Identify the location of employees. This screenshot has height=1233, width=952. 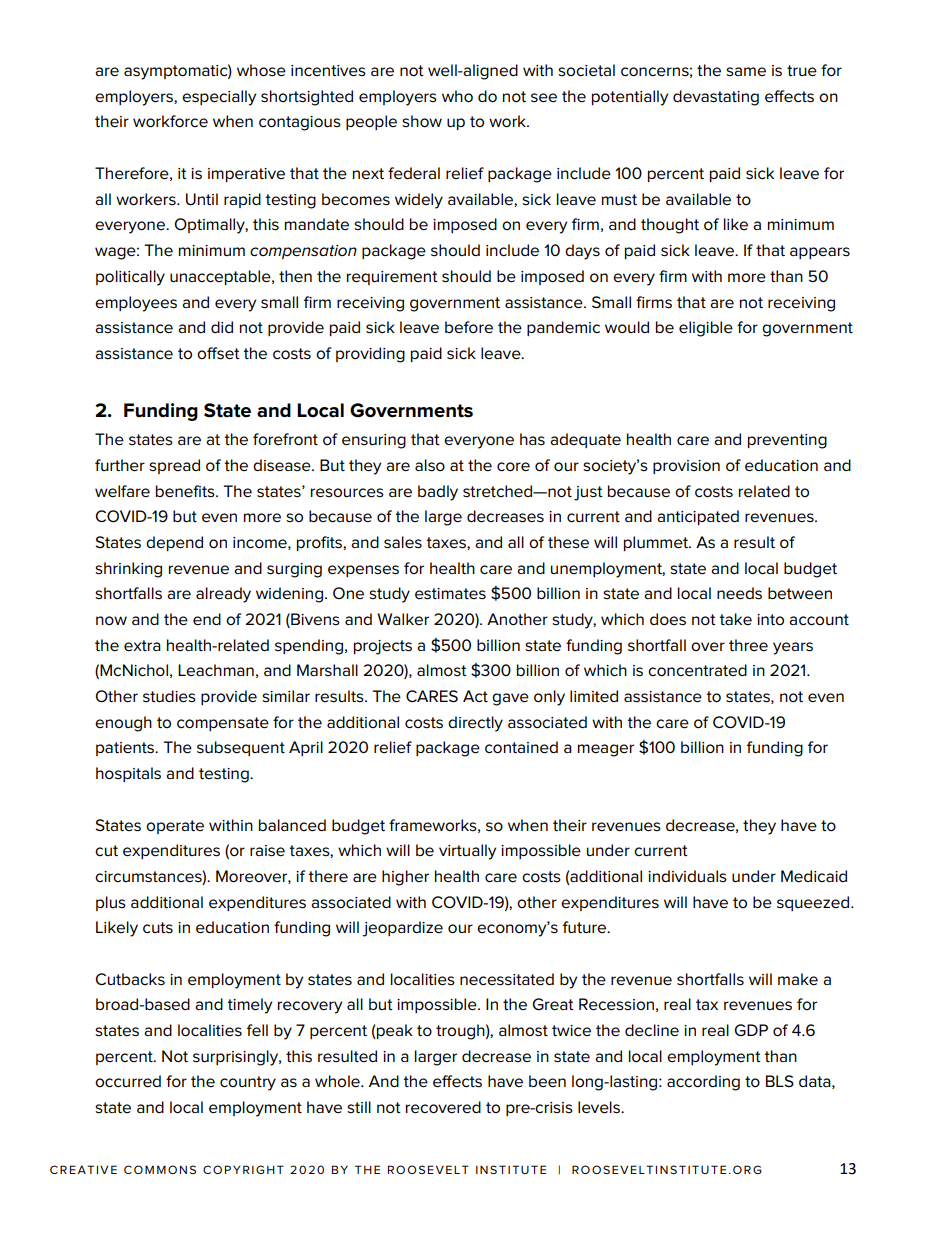
(136, 304).
